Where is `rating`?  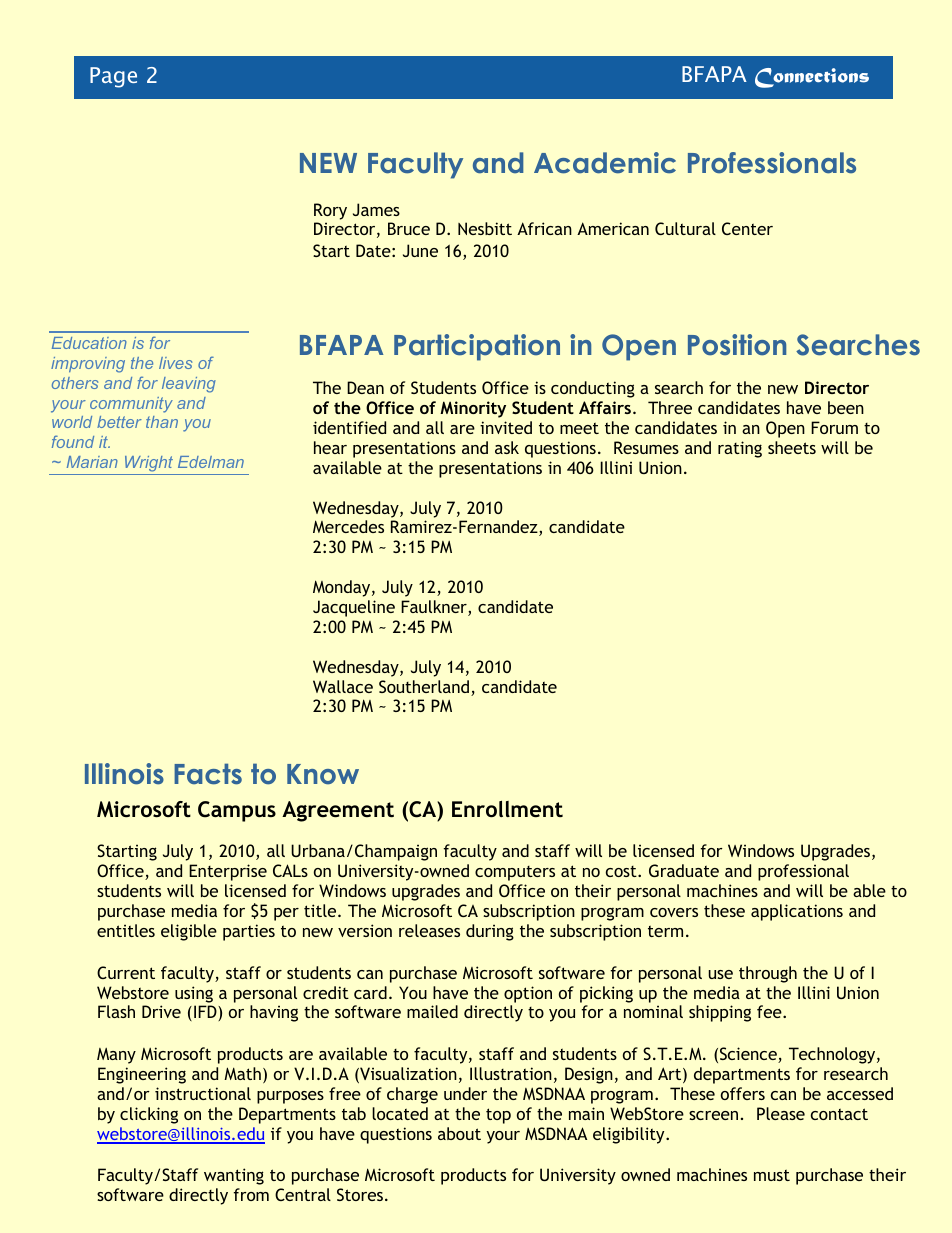 rating is located at coordinates (740, 449).
